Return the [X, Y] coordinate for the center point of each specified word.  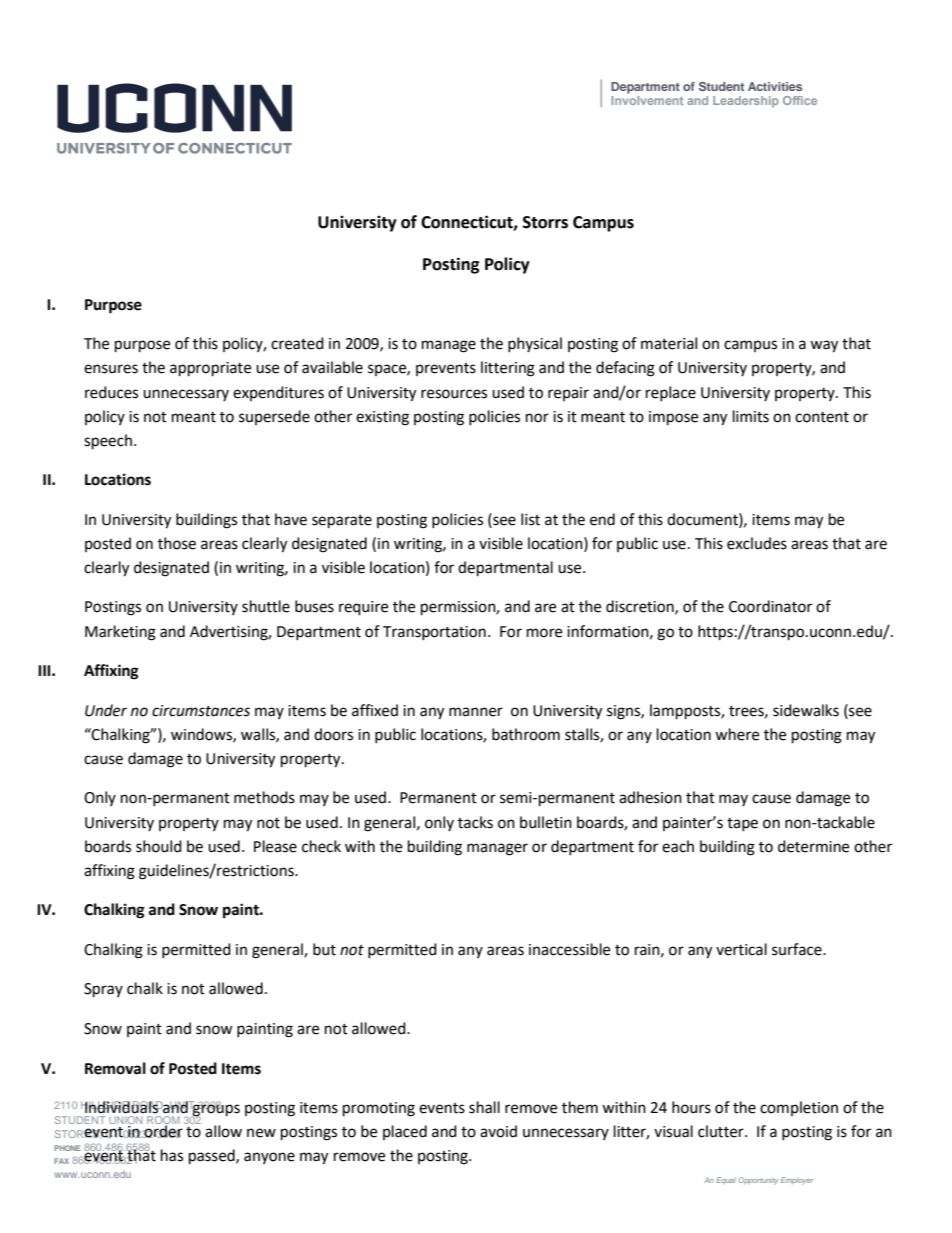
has [172, 1155]
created [297, 343]
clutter [722, 1131]
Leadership [746, 102]
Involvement [647, 100]
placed [405, 1132]
